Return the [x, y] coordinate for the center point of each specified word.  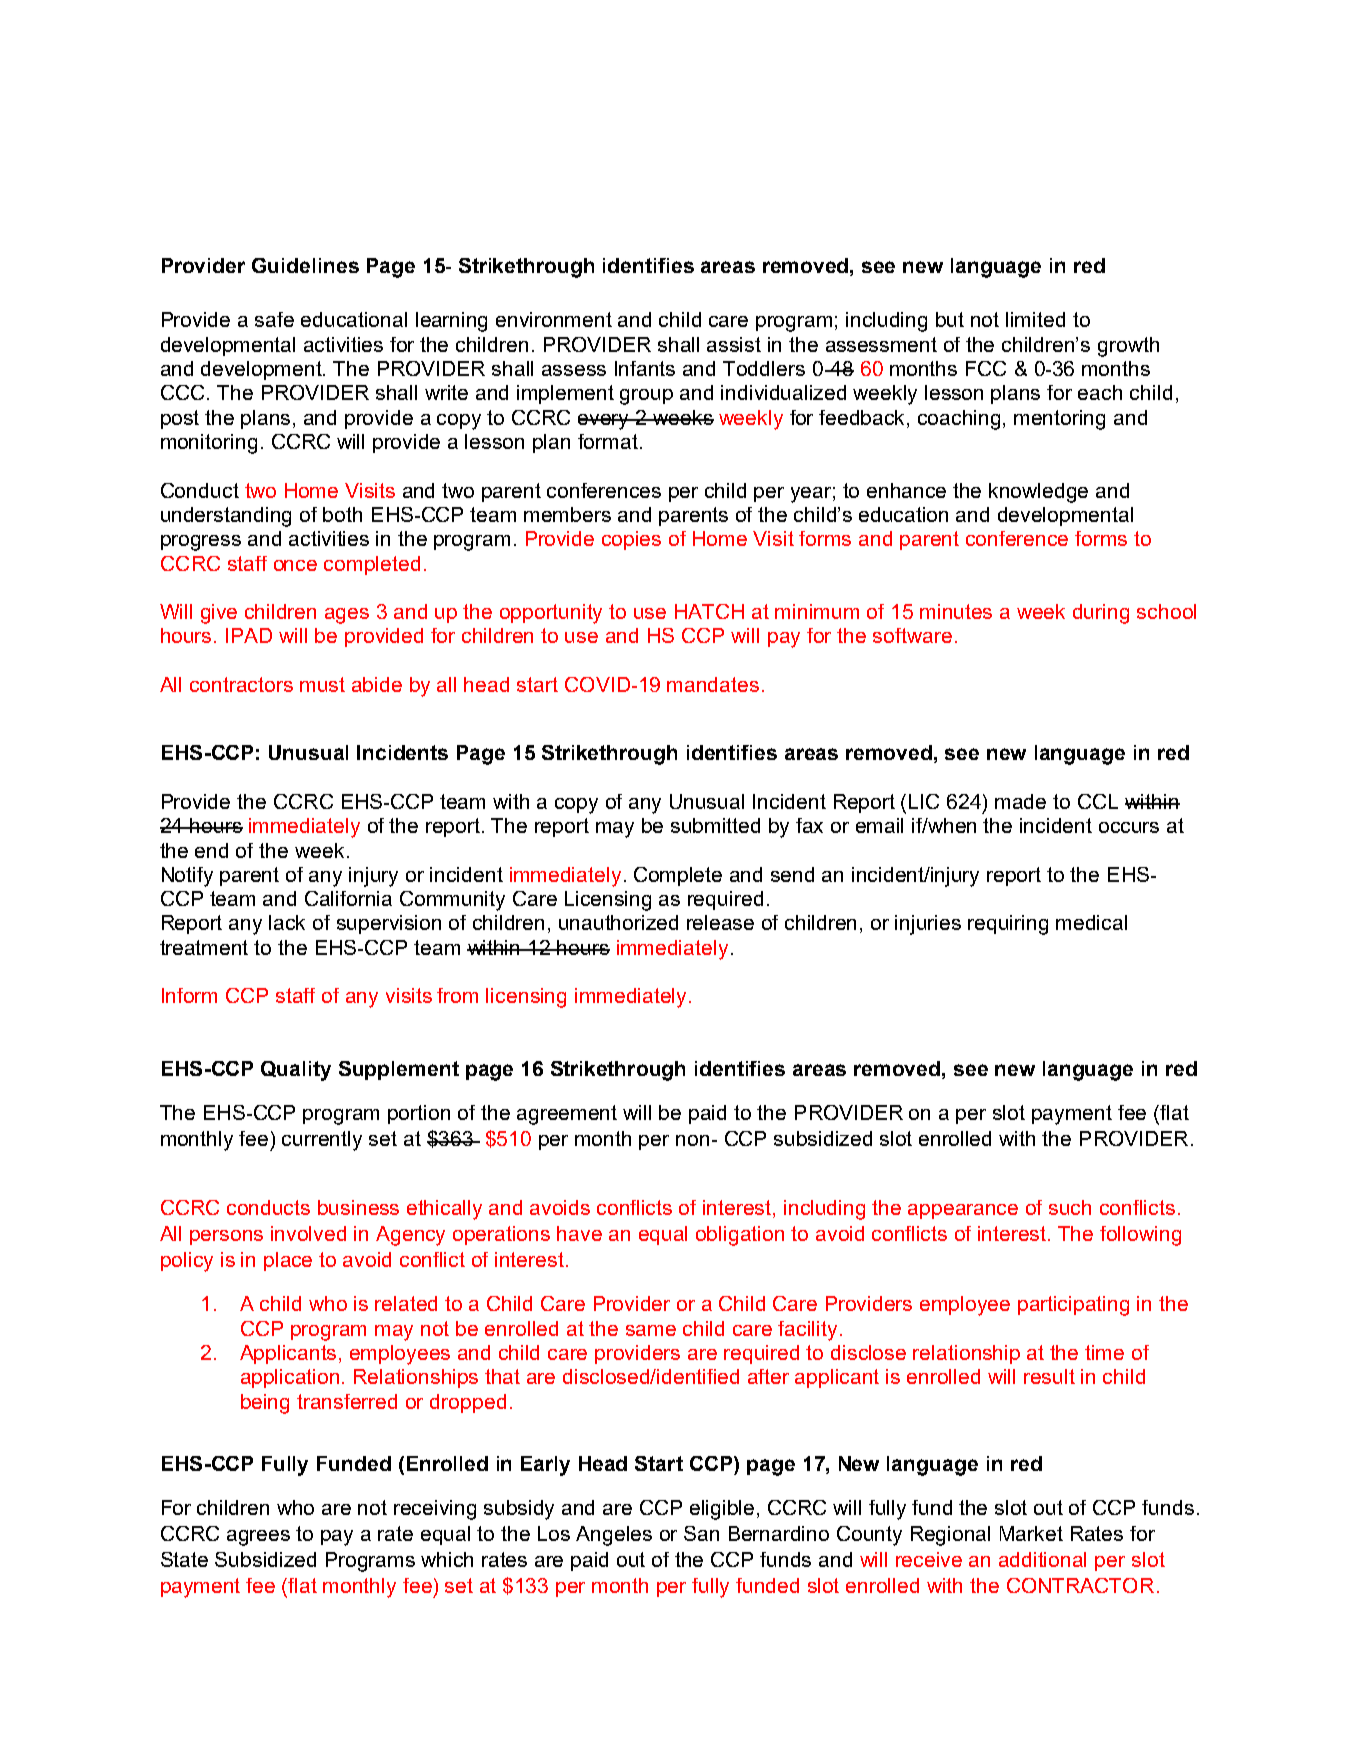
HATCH [709, 611]
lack [287, 922]
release [720, 922]
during [1101, 614]
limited [1035, 319]
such [1070, 1207]
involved [308, 1233]
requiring [1008, 925]
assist [734, 344]
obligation [740, 1236]
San [701, 1533]
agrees [258, 1538]
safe [274, 319]
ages [347, 616]
